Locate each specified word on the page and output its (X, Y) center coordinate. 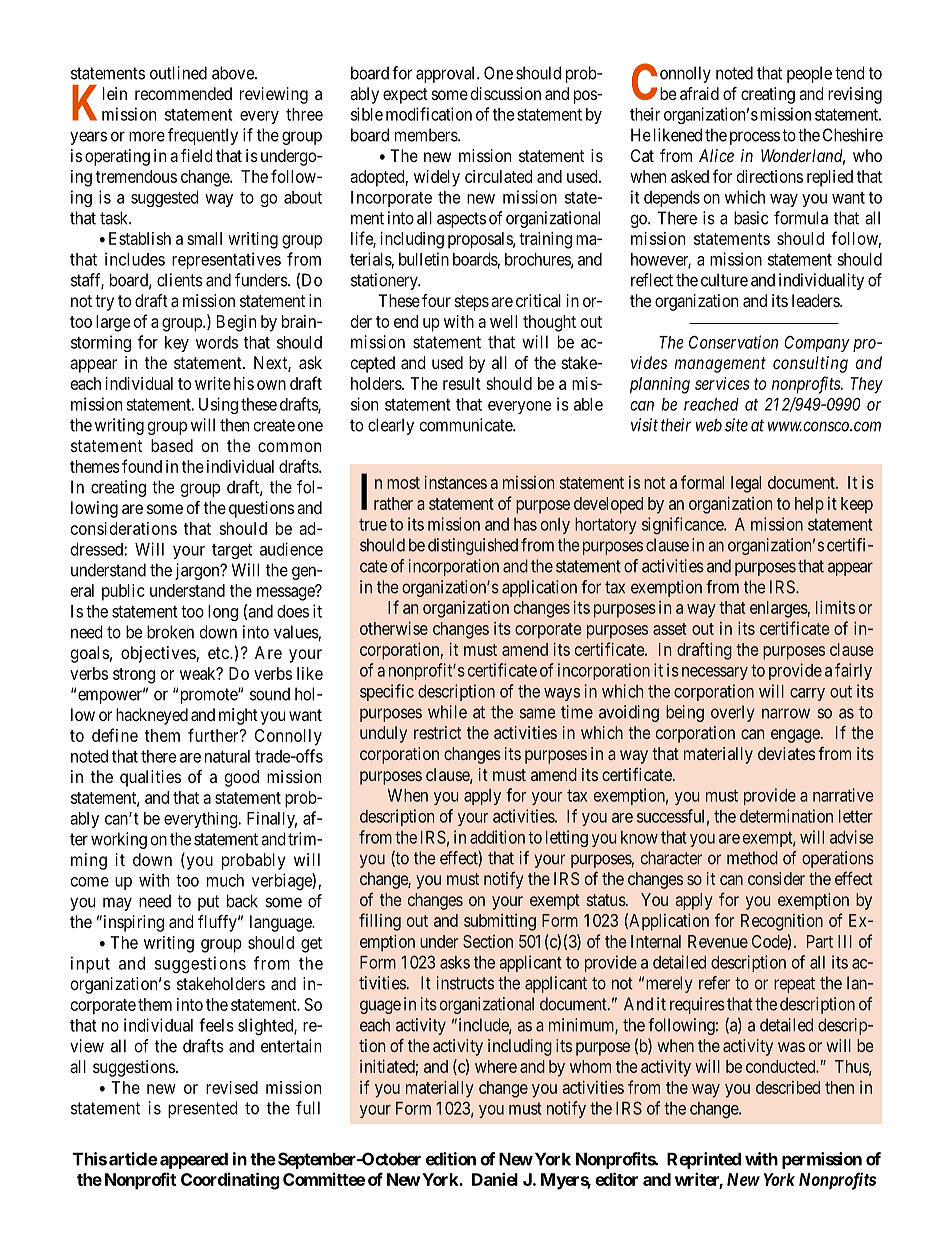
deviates (786, 753)
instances (456, 482)
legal (746, 484)
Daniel (495, 1179)
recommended (183, 93)
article (133, 1159)
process (755, 138)
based (172, 445)
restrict (437, 732)
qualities (150, 778)
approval (447, 74)
